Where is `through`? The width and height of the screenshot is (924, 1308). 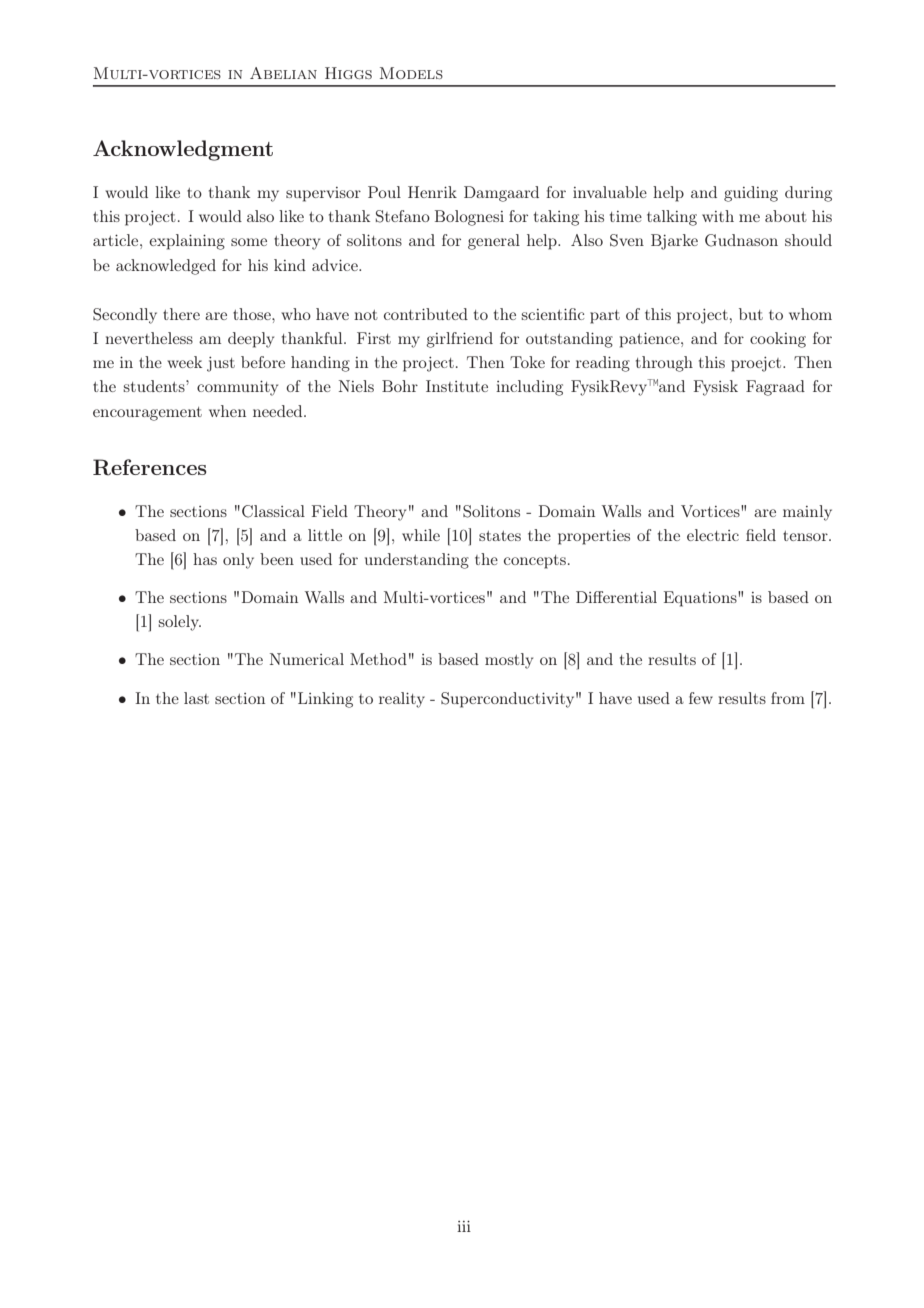
through is located at coordinates (664, 364).
